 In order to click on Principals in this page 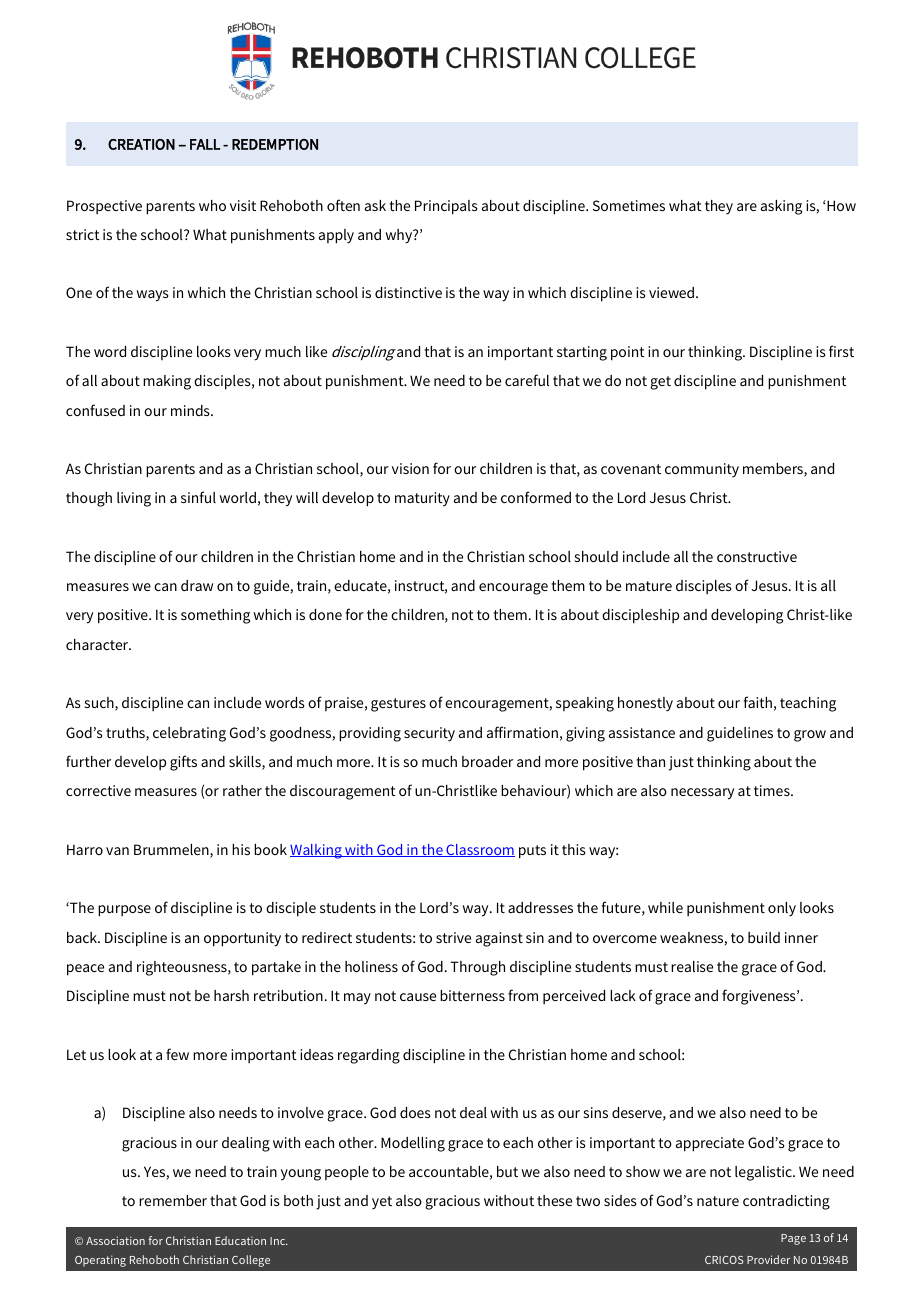, I will do `click(446, 207)`.
